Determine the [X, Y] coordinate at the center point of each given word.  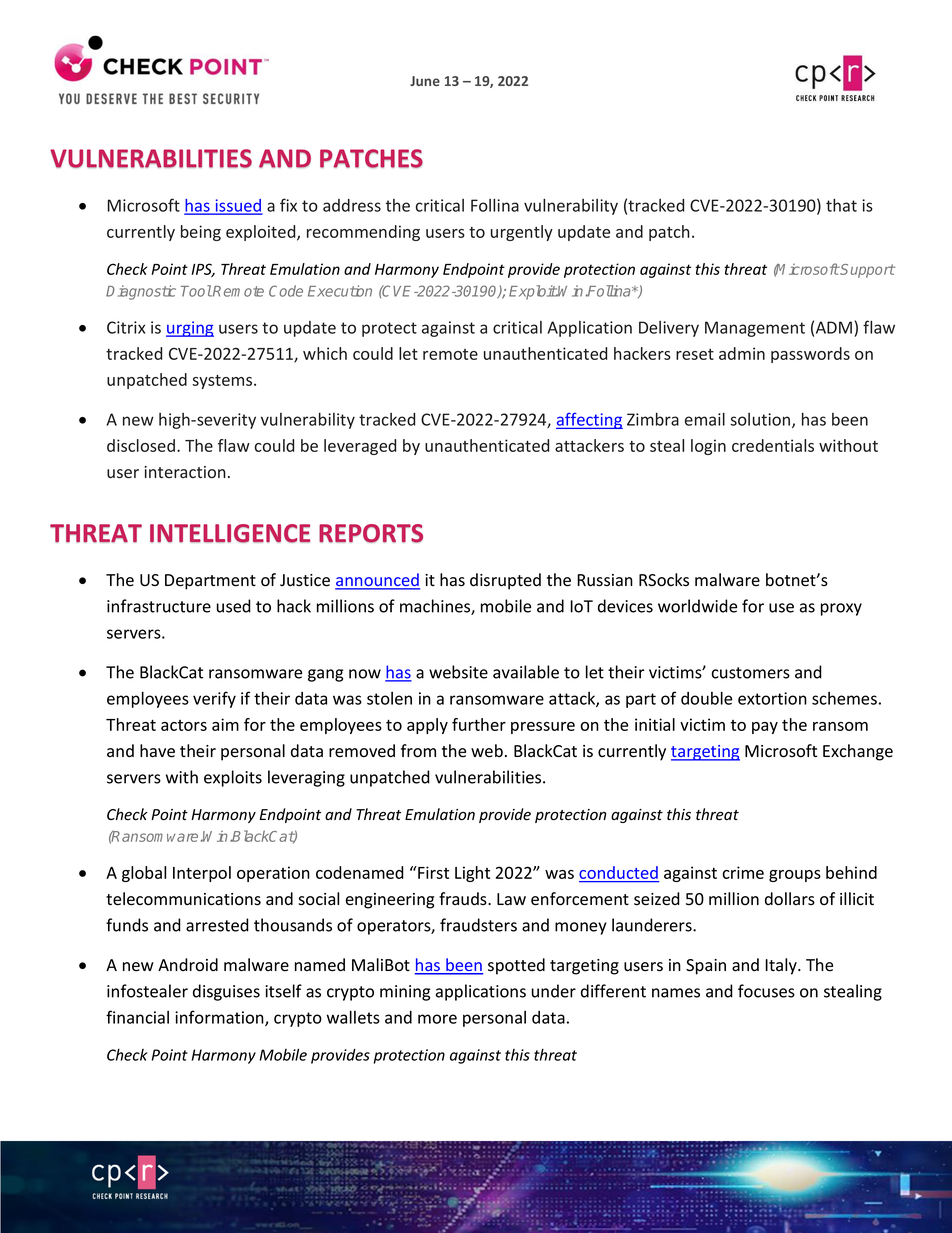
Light [472, 874]
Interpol [202, 874]
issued [237, 206]
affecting [589, 421]
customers [751, 673]
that [841, 205]
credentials [773, 445]
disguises [226, 992]
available [526, 672]
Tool [196, 291]
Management [755, 329]
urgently [522, 233]
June [425, 81]
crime [743, 872]
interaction [185, 472]
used [234, 606]
